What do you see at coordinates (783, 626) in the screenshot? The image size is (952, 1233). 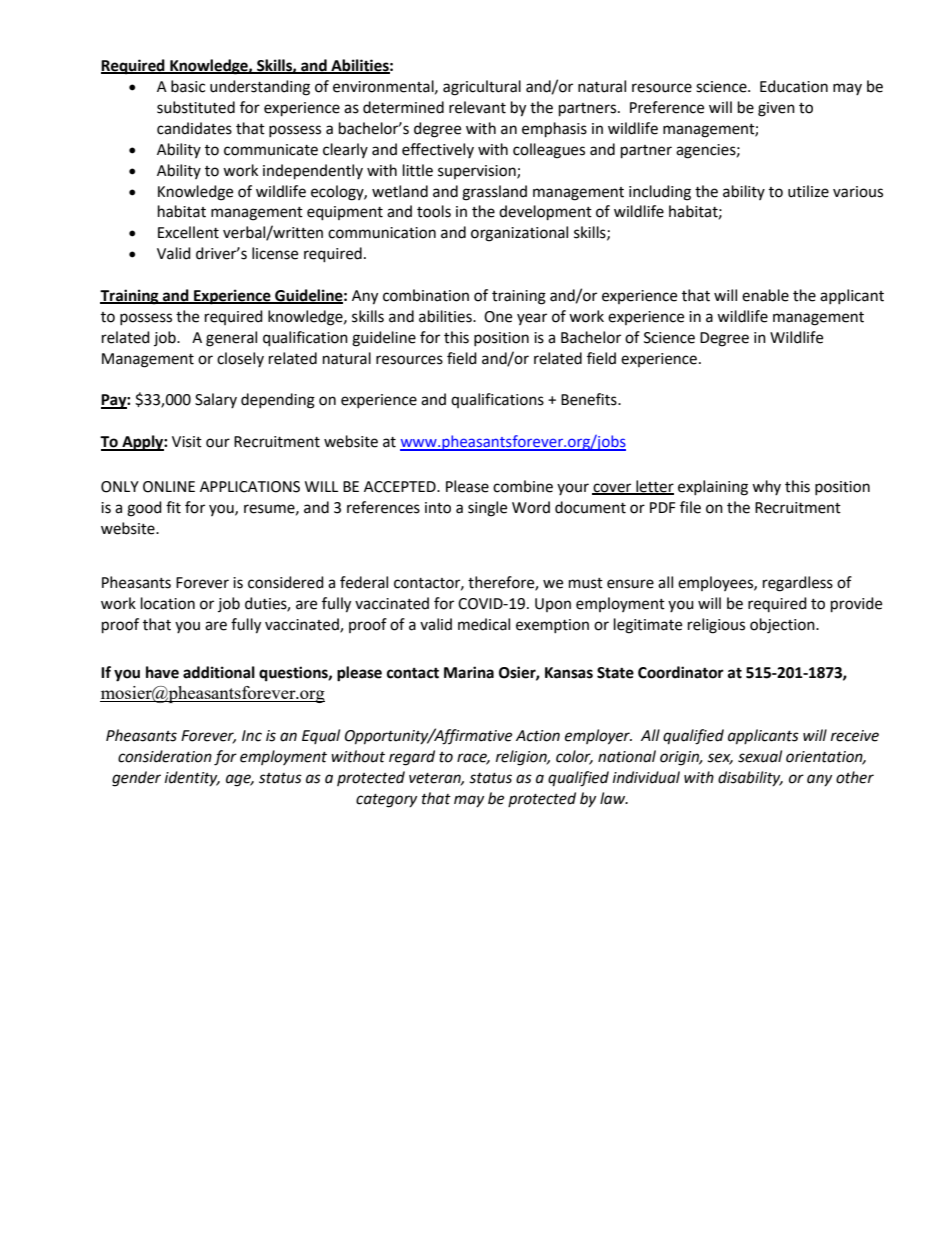 I see `objection` at bounding box center [783, 626].
